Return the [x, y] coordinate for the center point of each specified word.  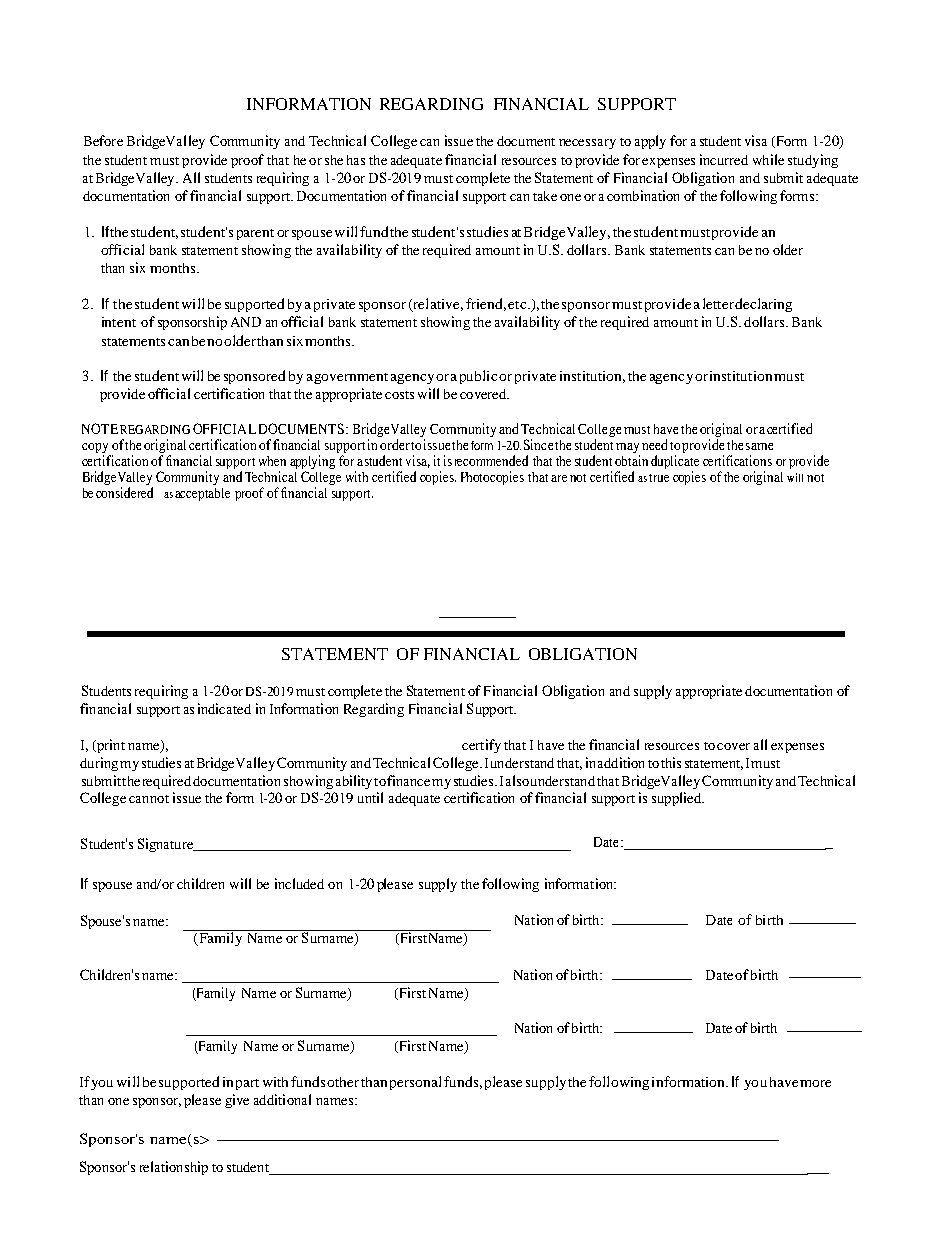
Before [103, 140]
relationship [174, 1168]
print [109, 746]
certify [481, 746]
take [545, 196]
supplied [678, 799]
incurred [724, 159]
